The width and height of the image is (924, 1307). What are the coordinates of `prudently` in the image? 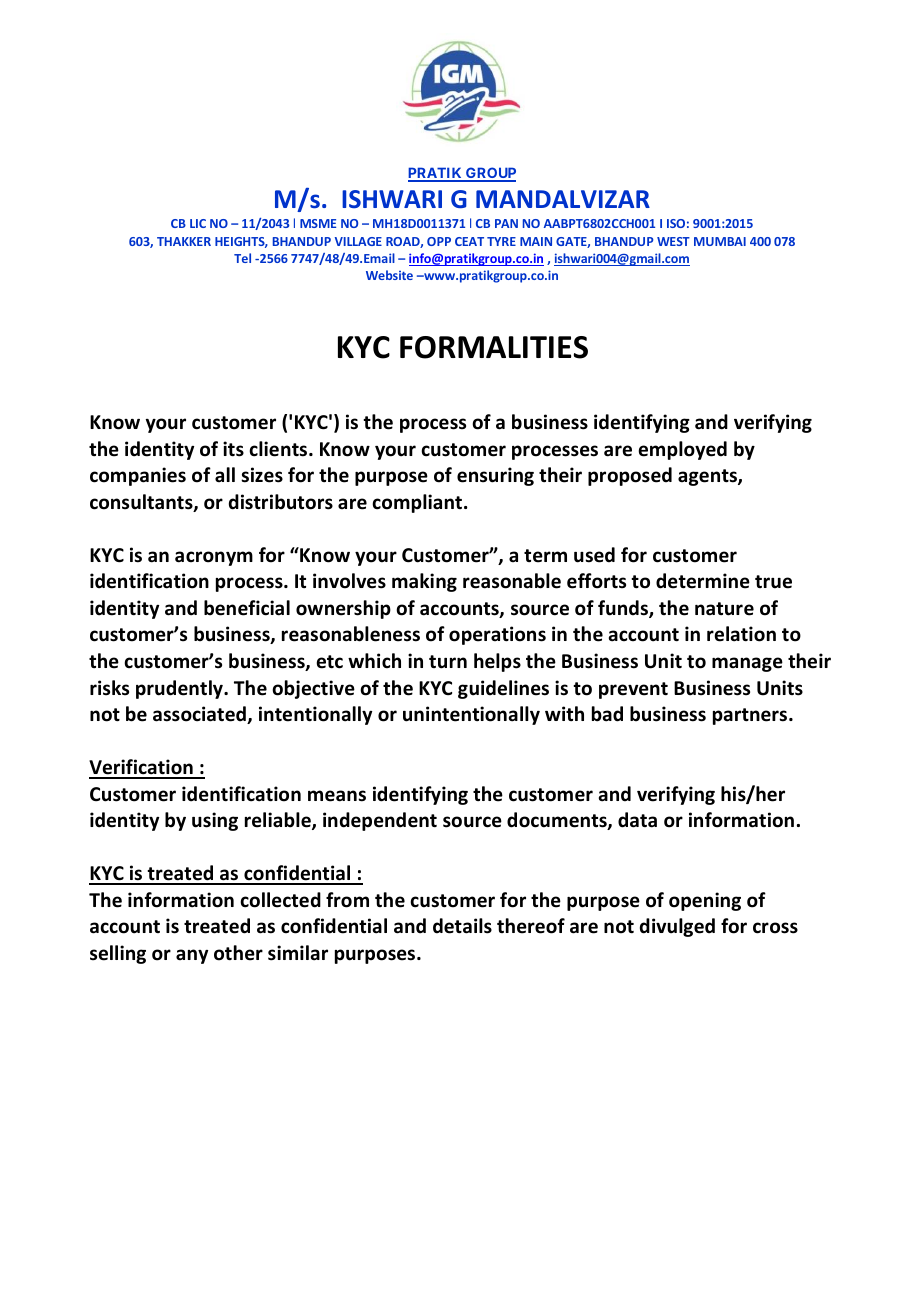 It's located at (180, 689).
